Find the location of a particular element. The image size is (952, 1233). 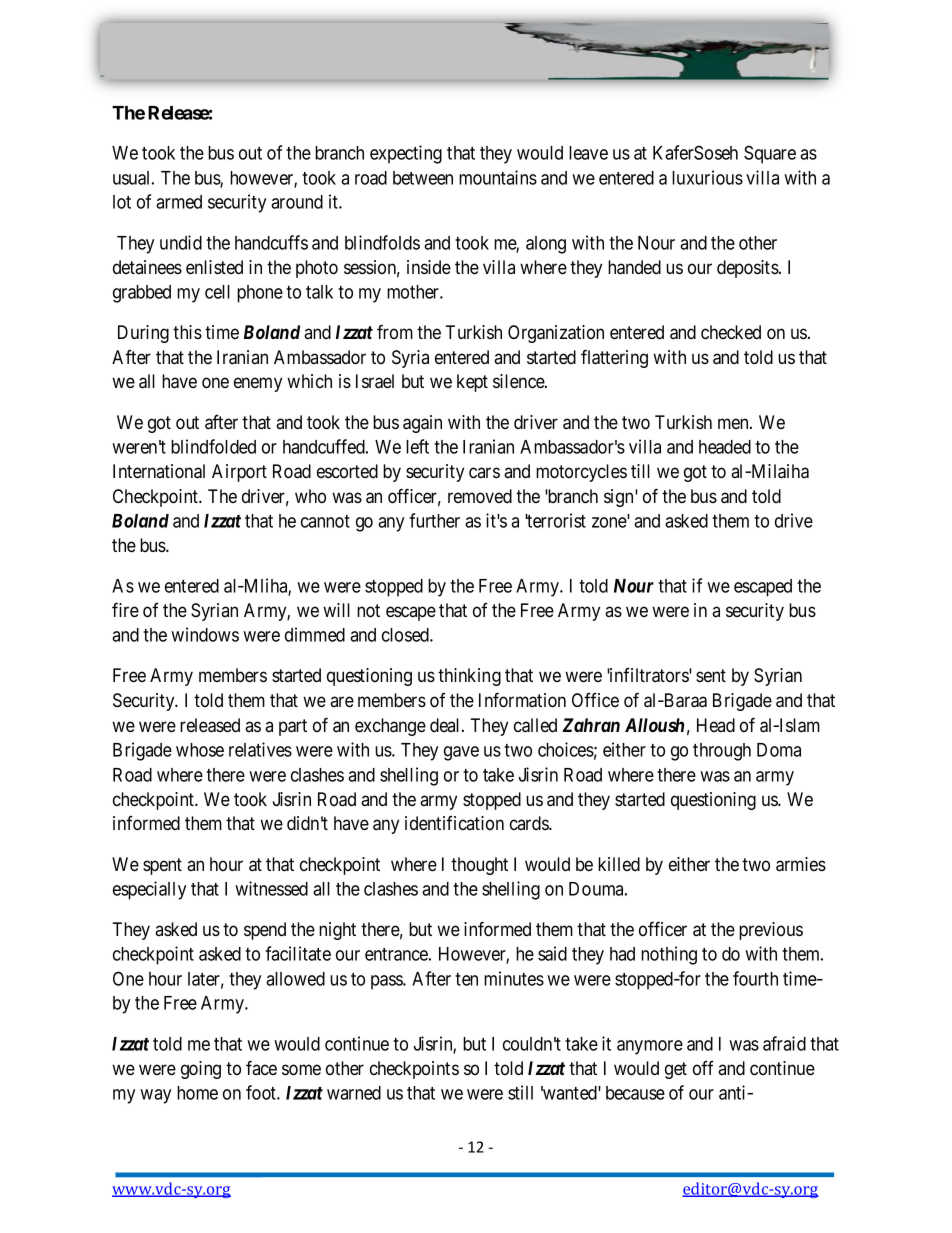

checked is located at coordinates (731, 332).
